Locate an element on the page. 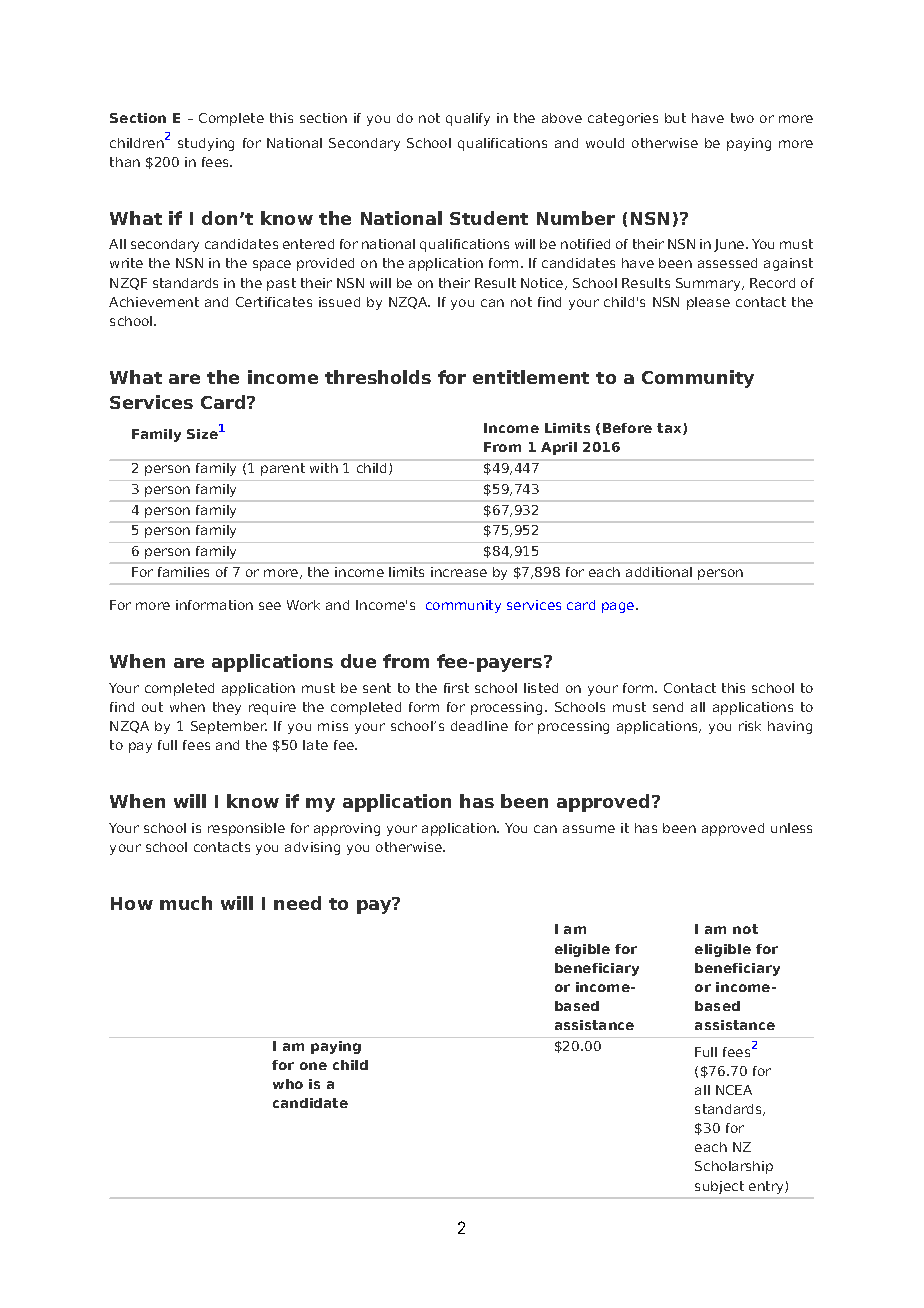 This image has width=924, height=1308. increase is located at coordinates (459, 572).
